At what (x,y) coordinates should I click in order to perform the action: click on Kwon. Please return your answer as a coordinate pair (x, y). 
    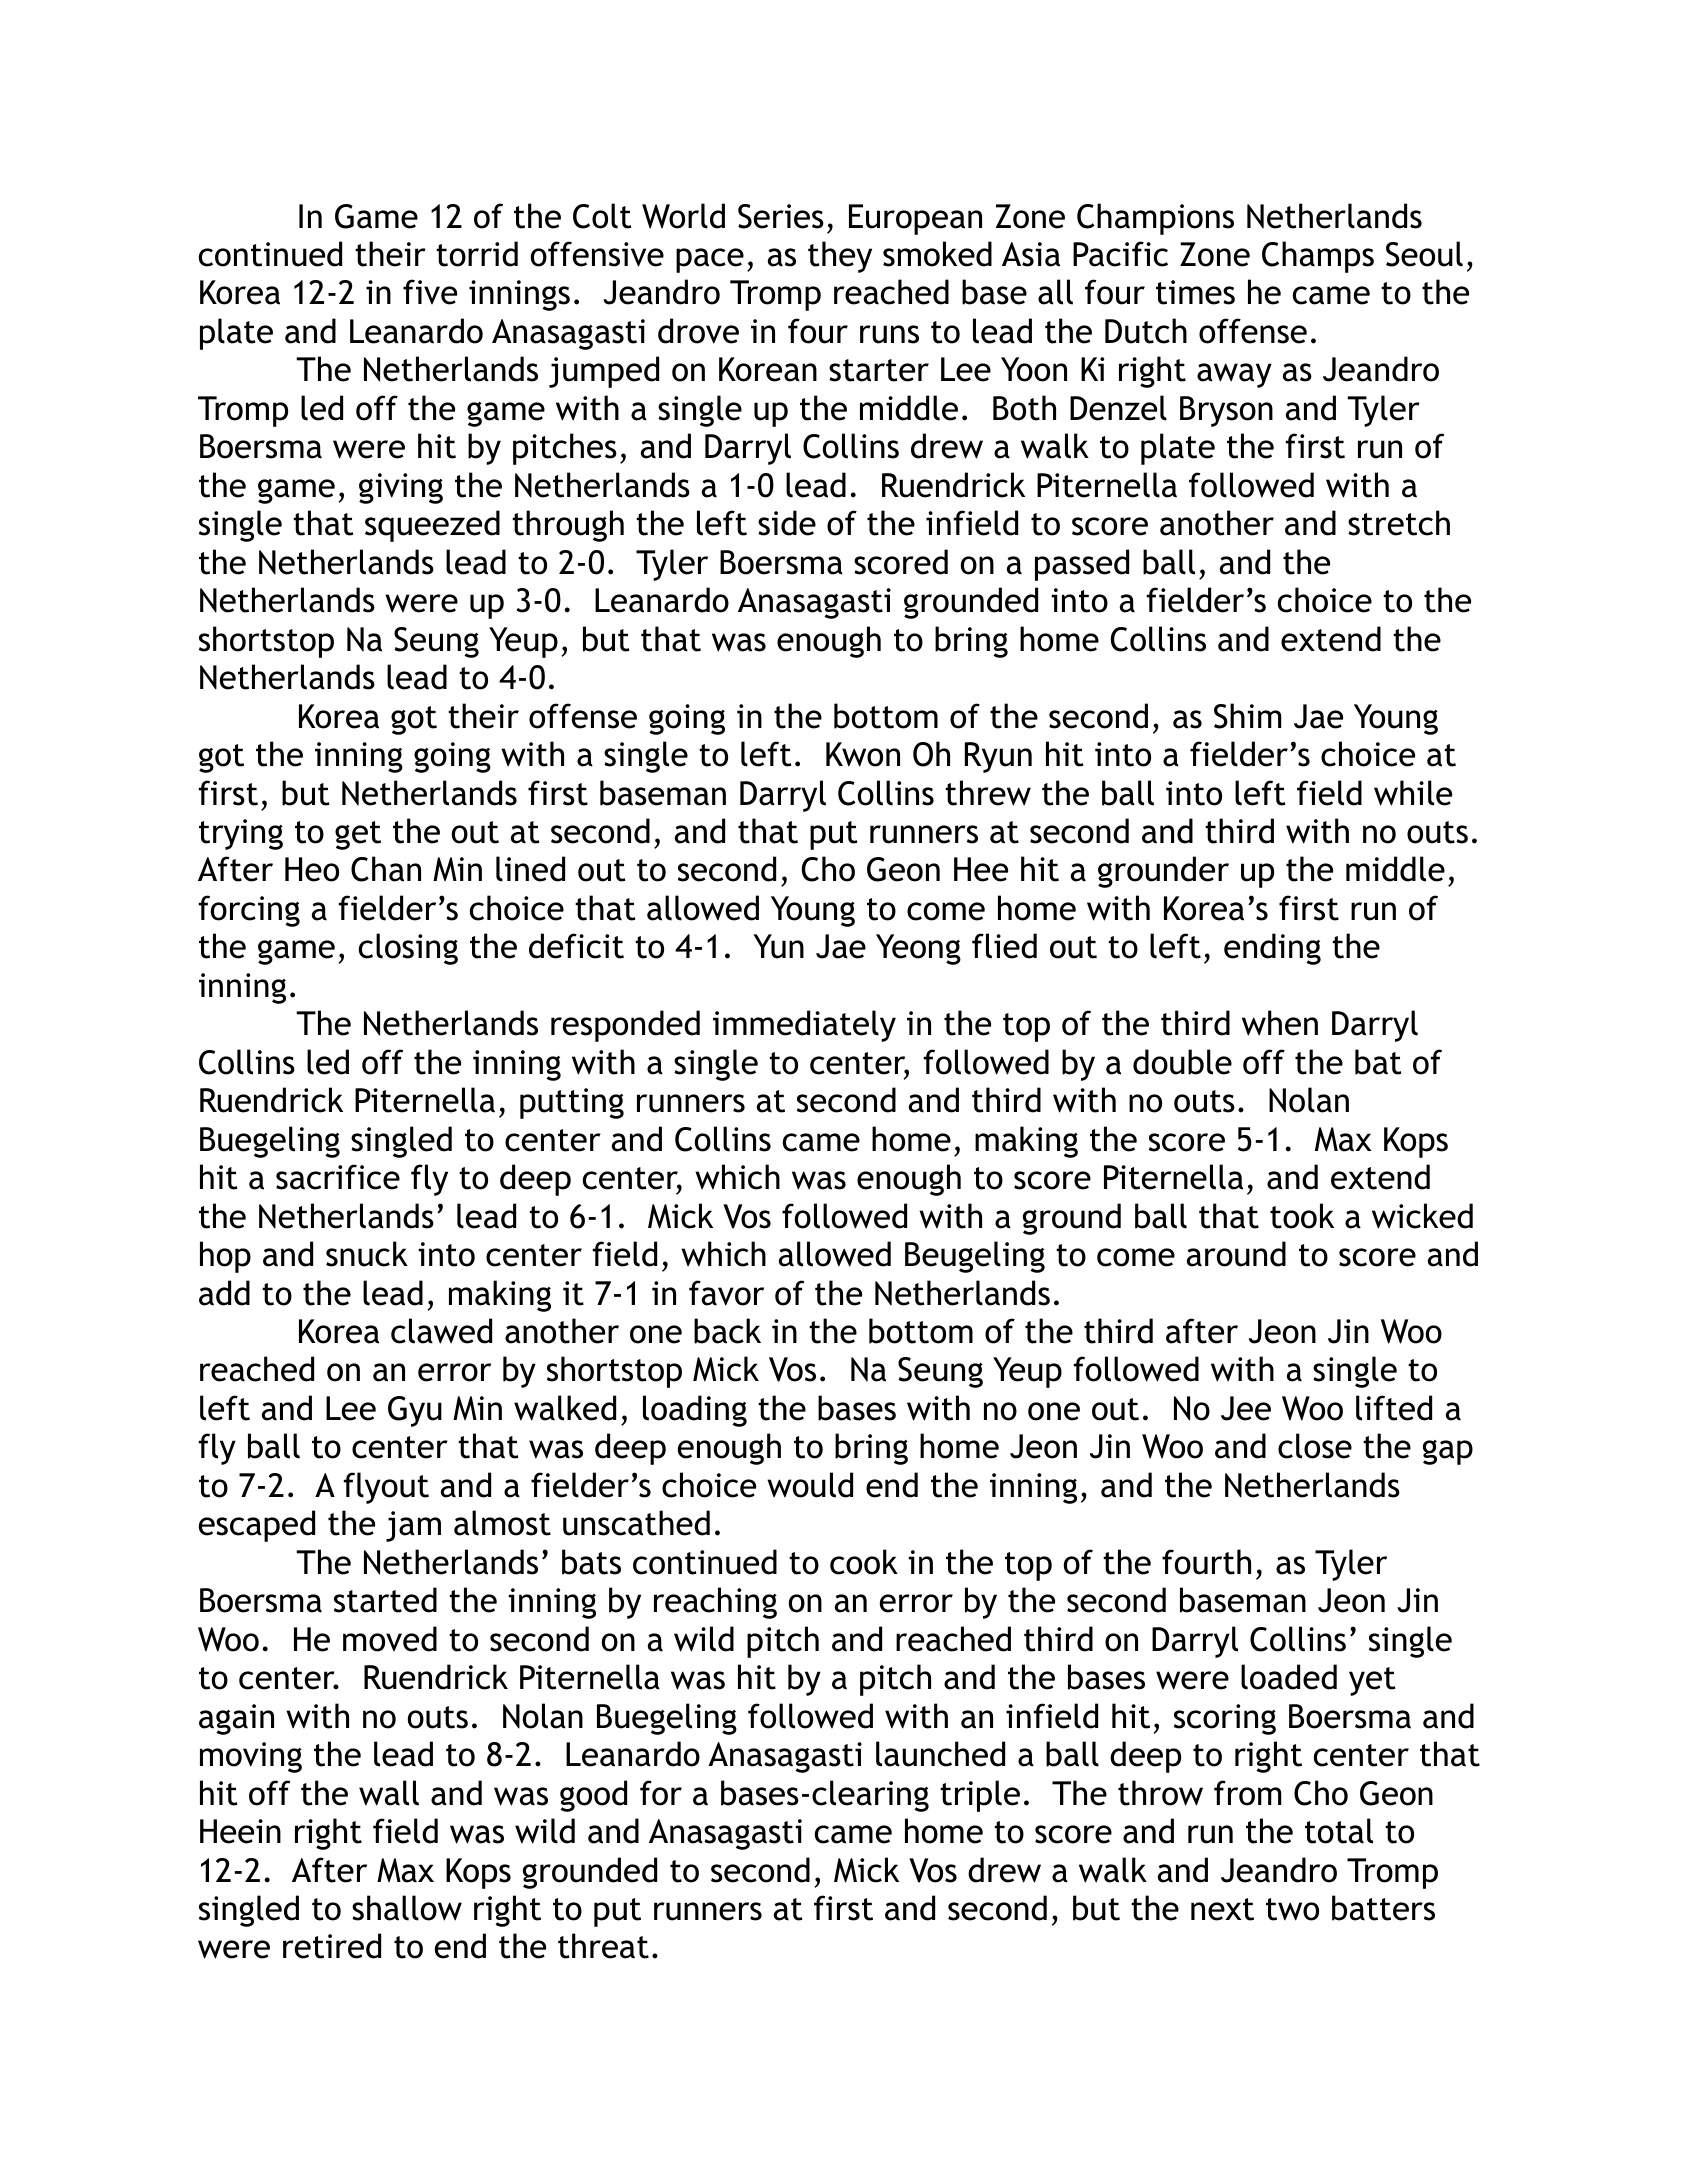
    Looking at the image, I should click on (863, 754).
